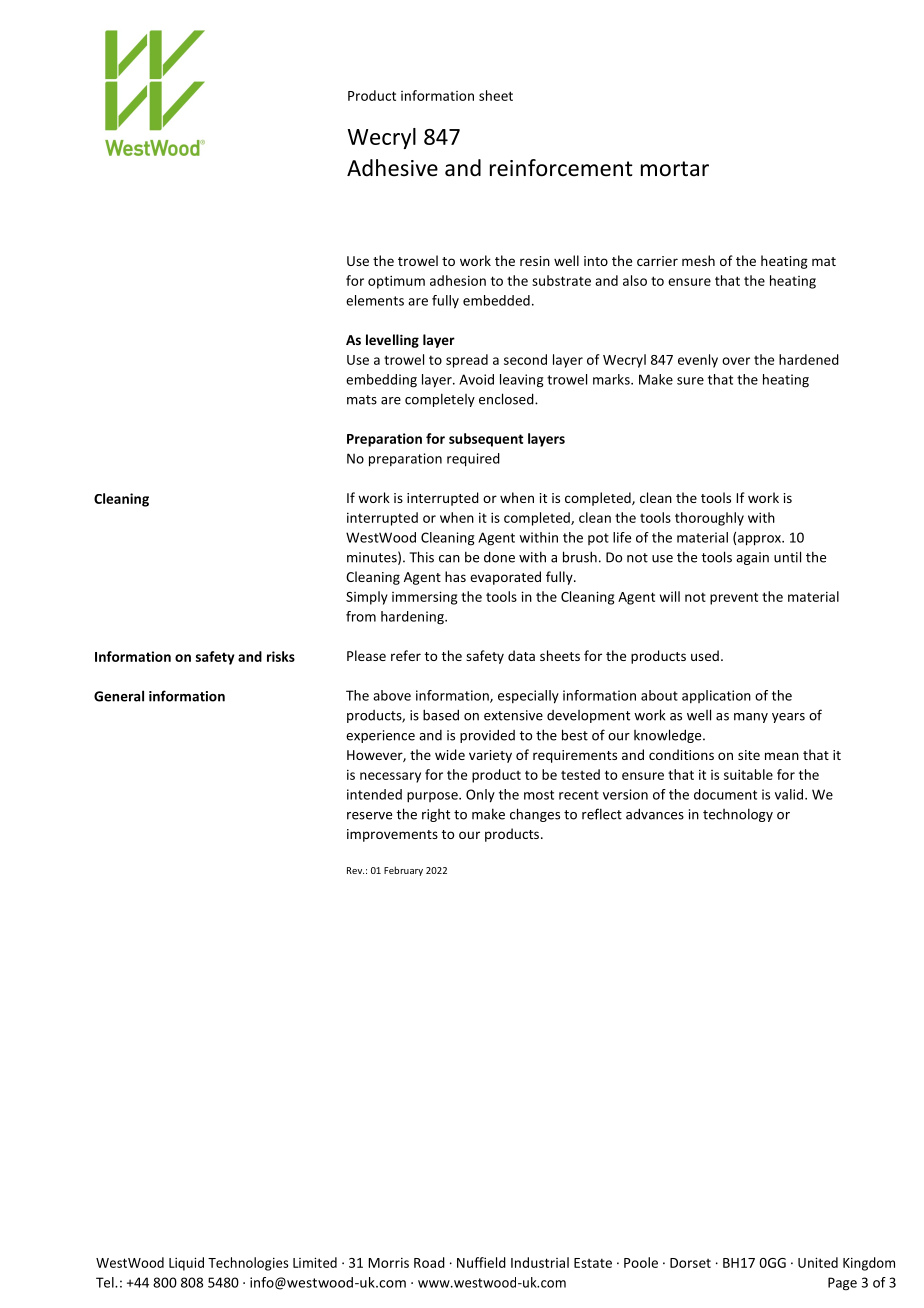 The image size is (924, 1308). Describe the element at coordinates (675, 169) in the page. I see `mortar` at that location.
